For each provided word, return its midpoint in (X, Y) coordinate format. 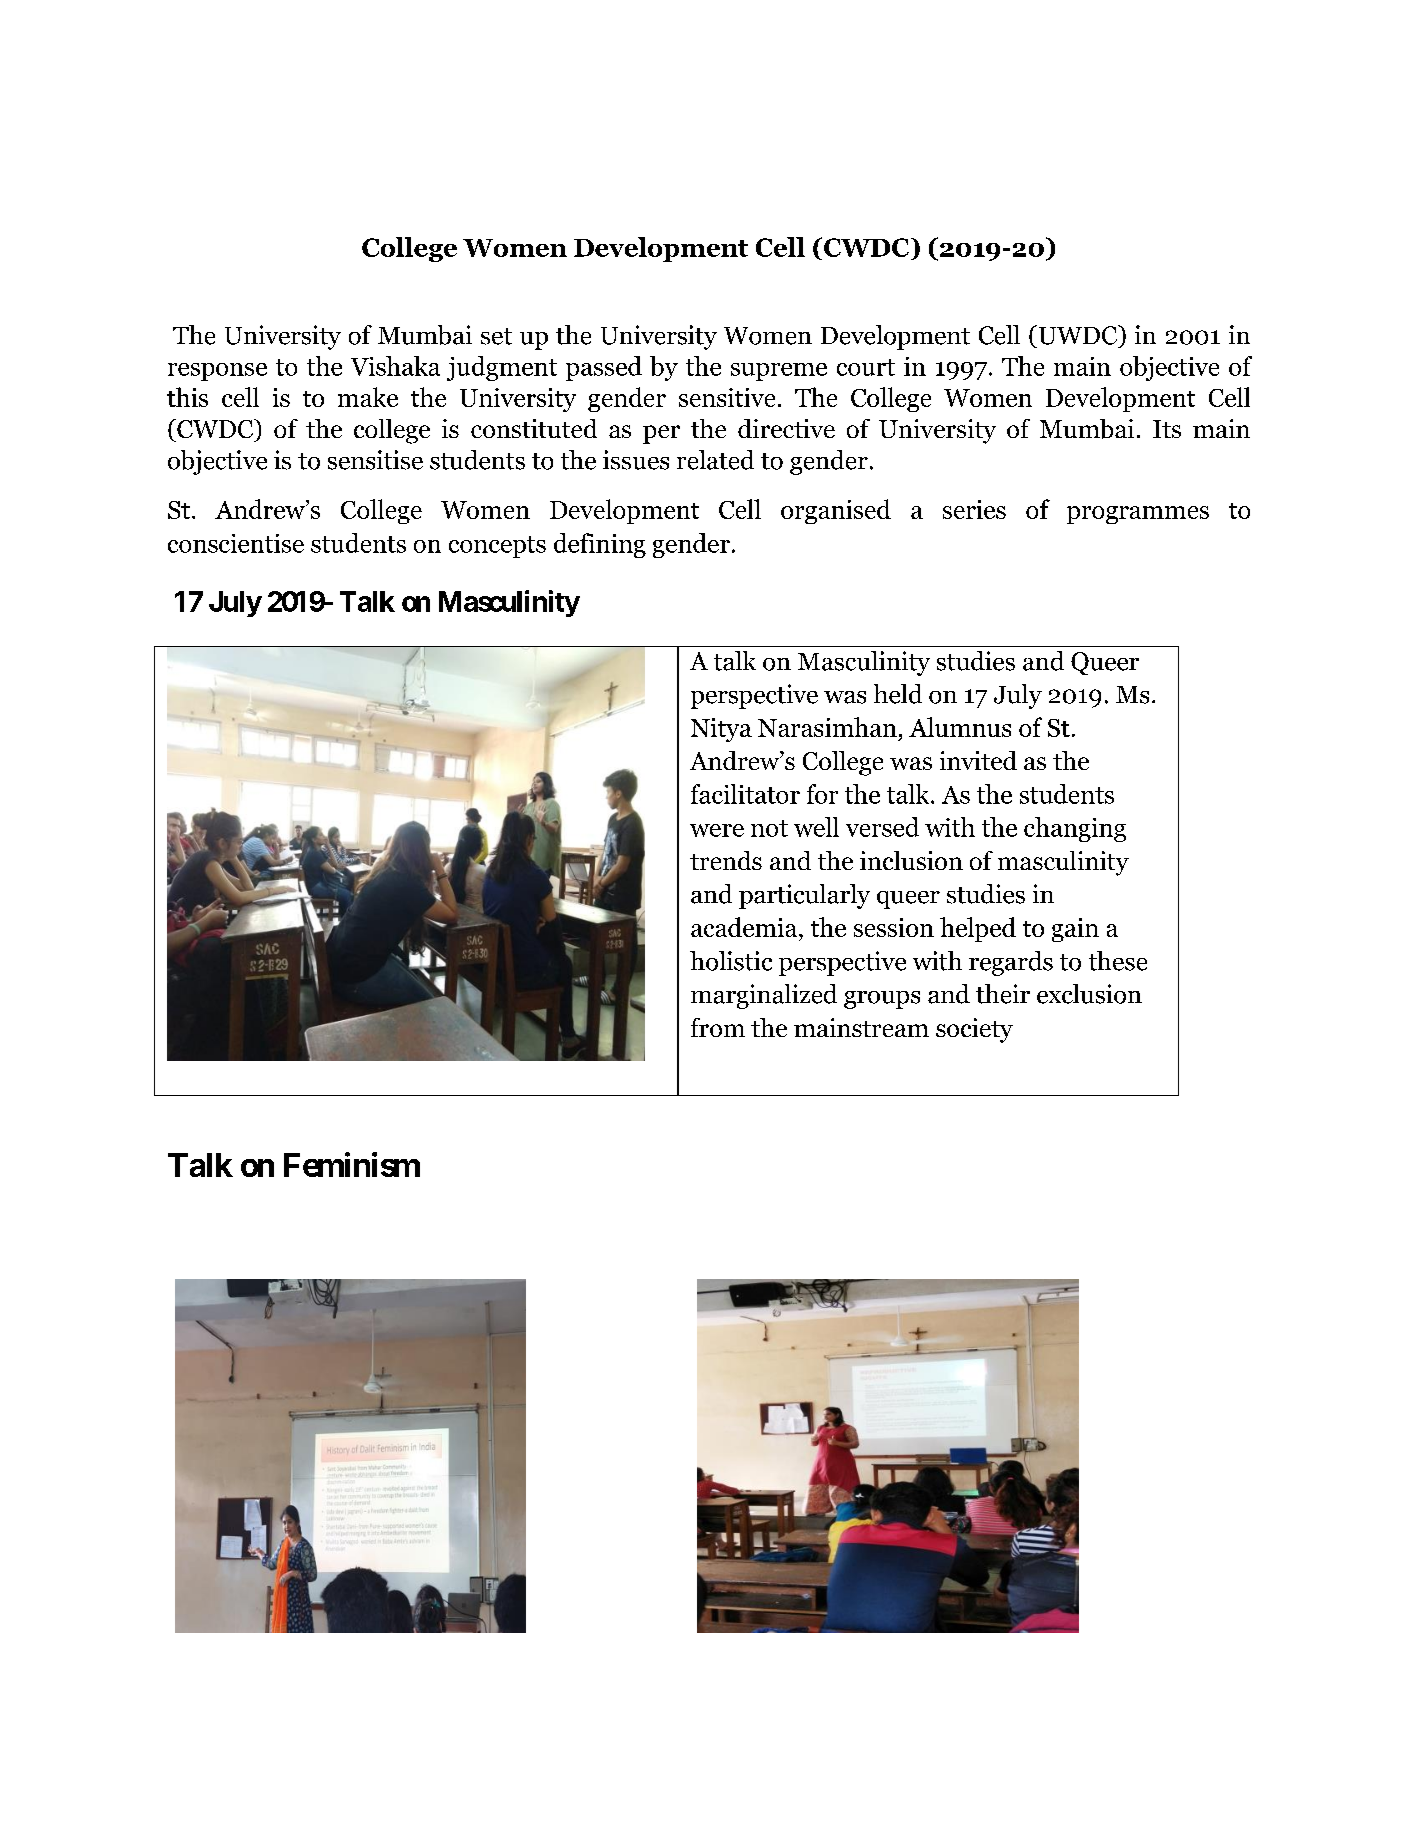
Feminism (352, 1164)
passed (604, 368)
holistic (731, 961)
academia (745, 927)
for (822, 794)
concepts (497, 547)
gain (1075, 930)
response (217, 372)
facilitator (745, 794)
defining (600, 545)
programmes (1138, 515)
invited (978, 760)
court (866, 367)
